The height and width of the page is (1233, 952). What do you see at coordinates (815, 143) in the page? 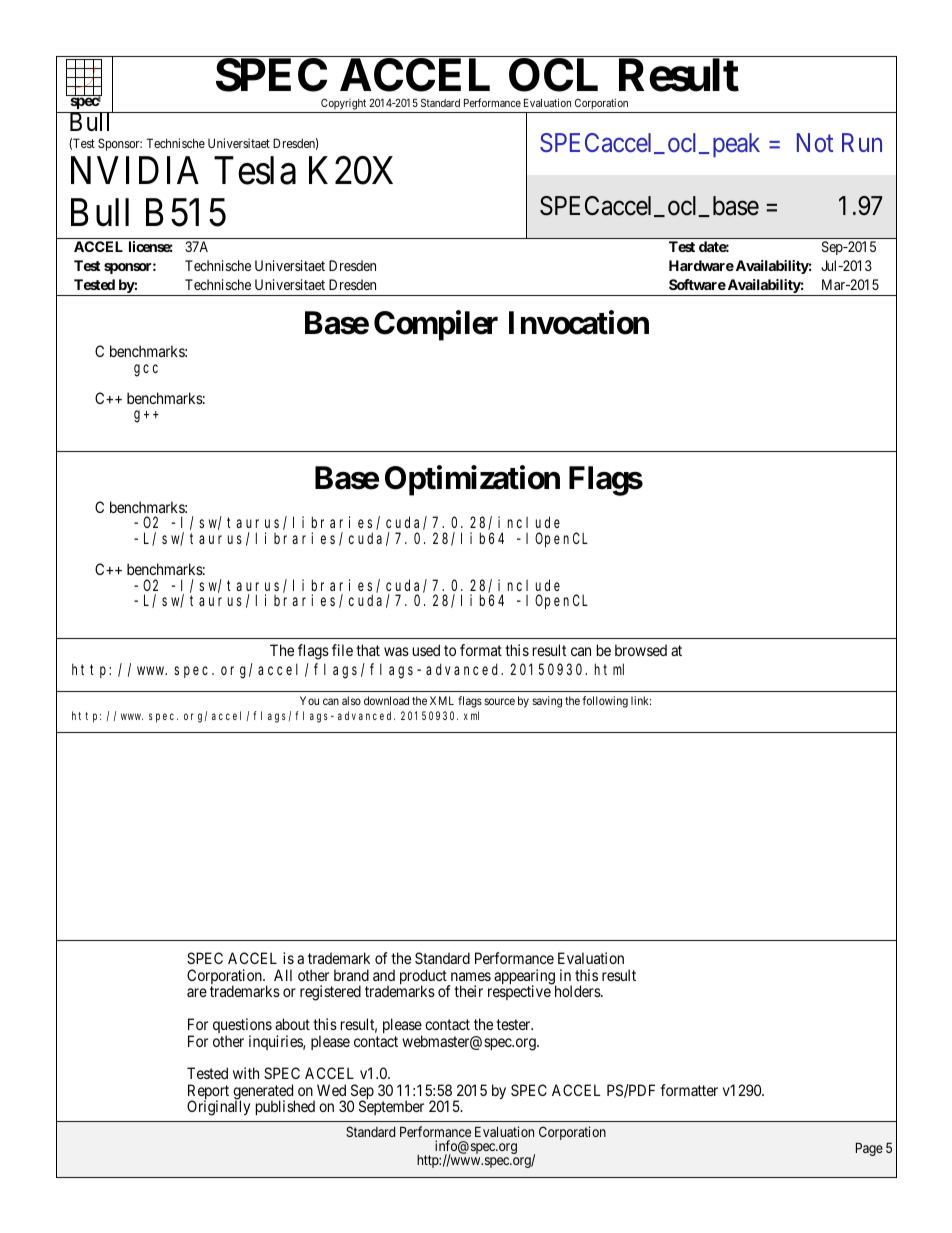
I see `Not` at bounding box center [815, 143].
